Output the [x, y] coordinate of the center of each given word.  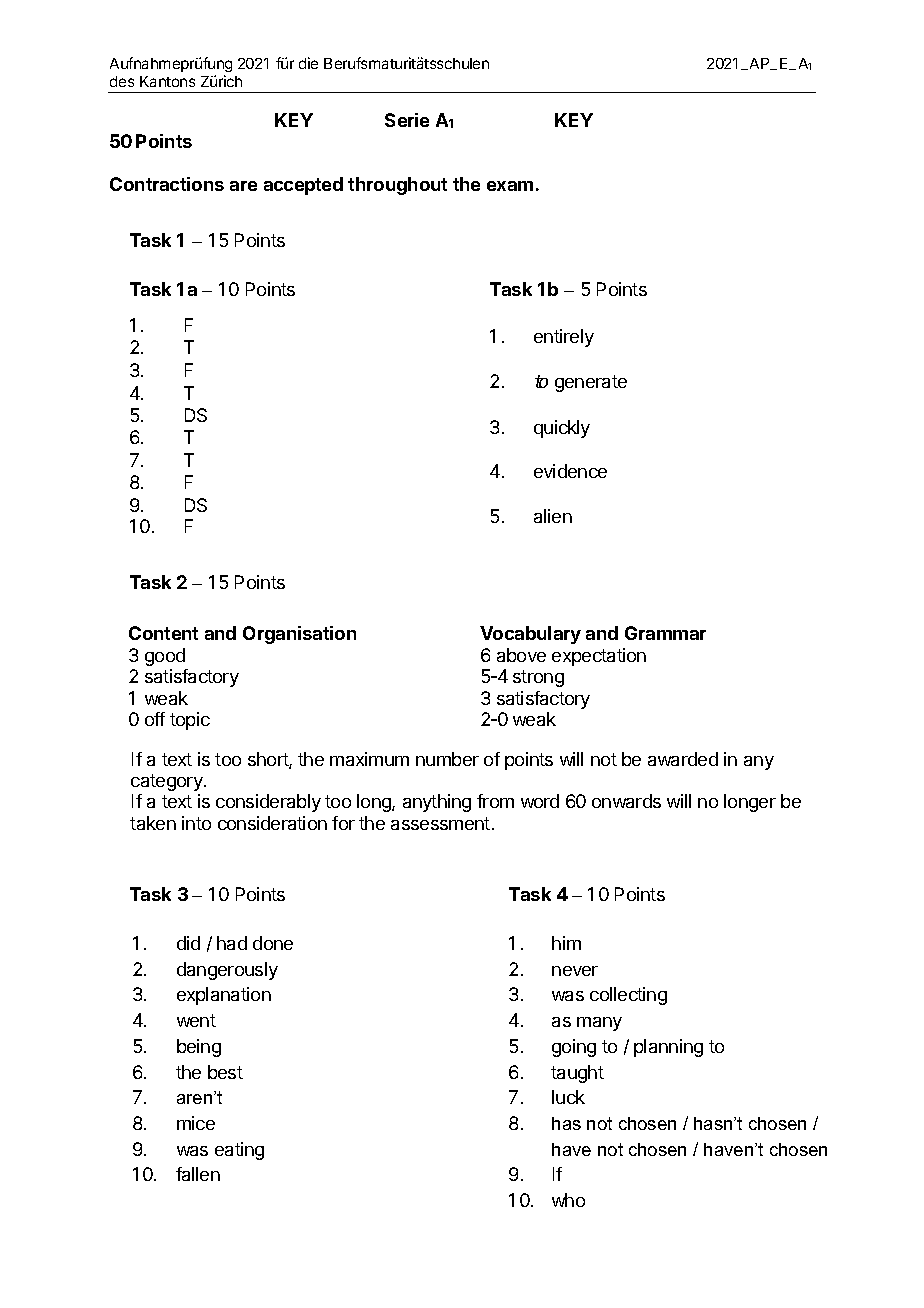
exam [510, 186]
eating [239, 1151]
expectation [599, 657]
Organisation [299, 635]
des [122, 81]
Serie [407, 120]
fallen [198, 1174]
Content [163, 633]
